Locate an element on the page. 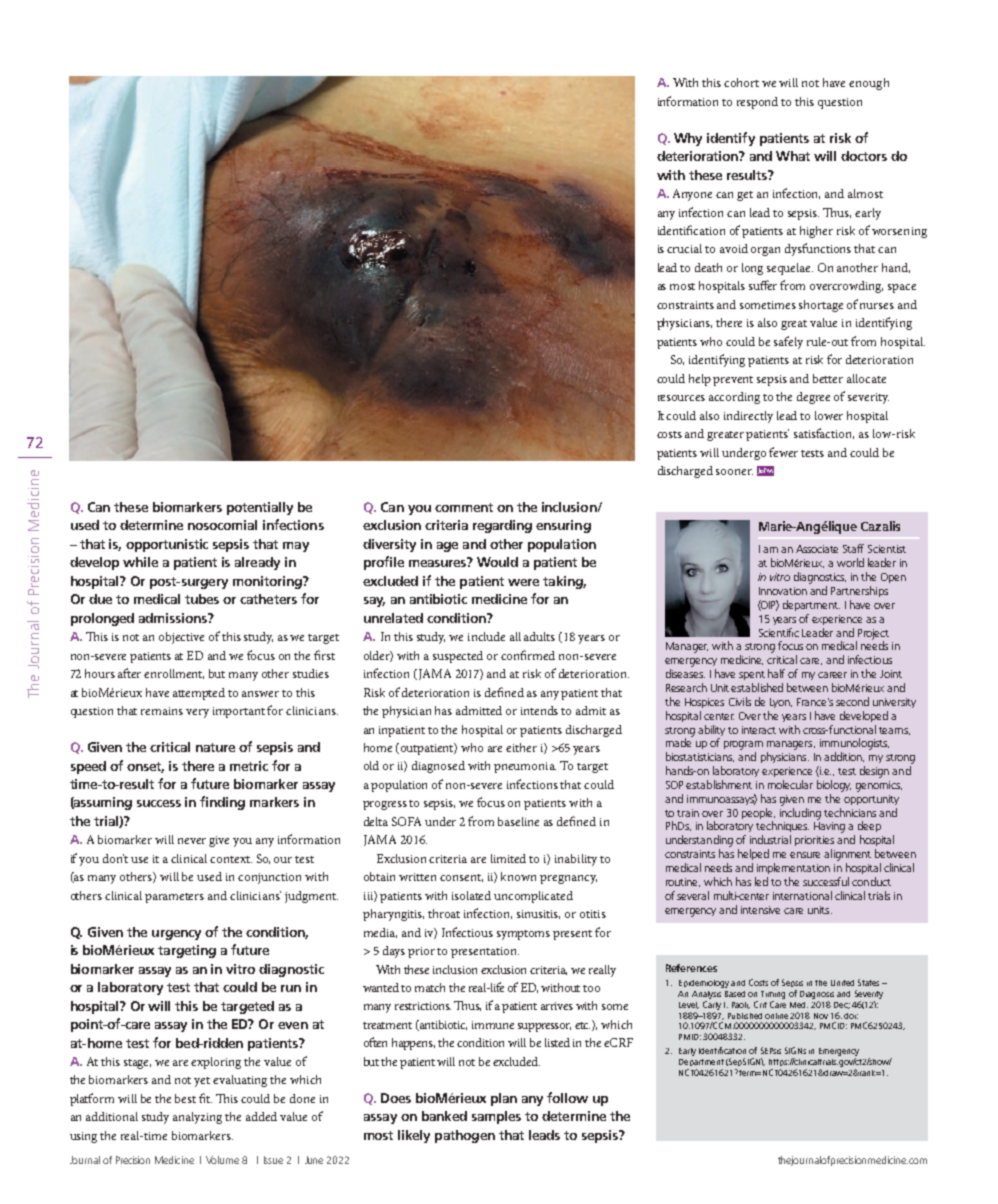 The image size is (998, 1204). potentially is located at coordinates (260, 508).
